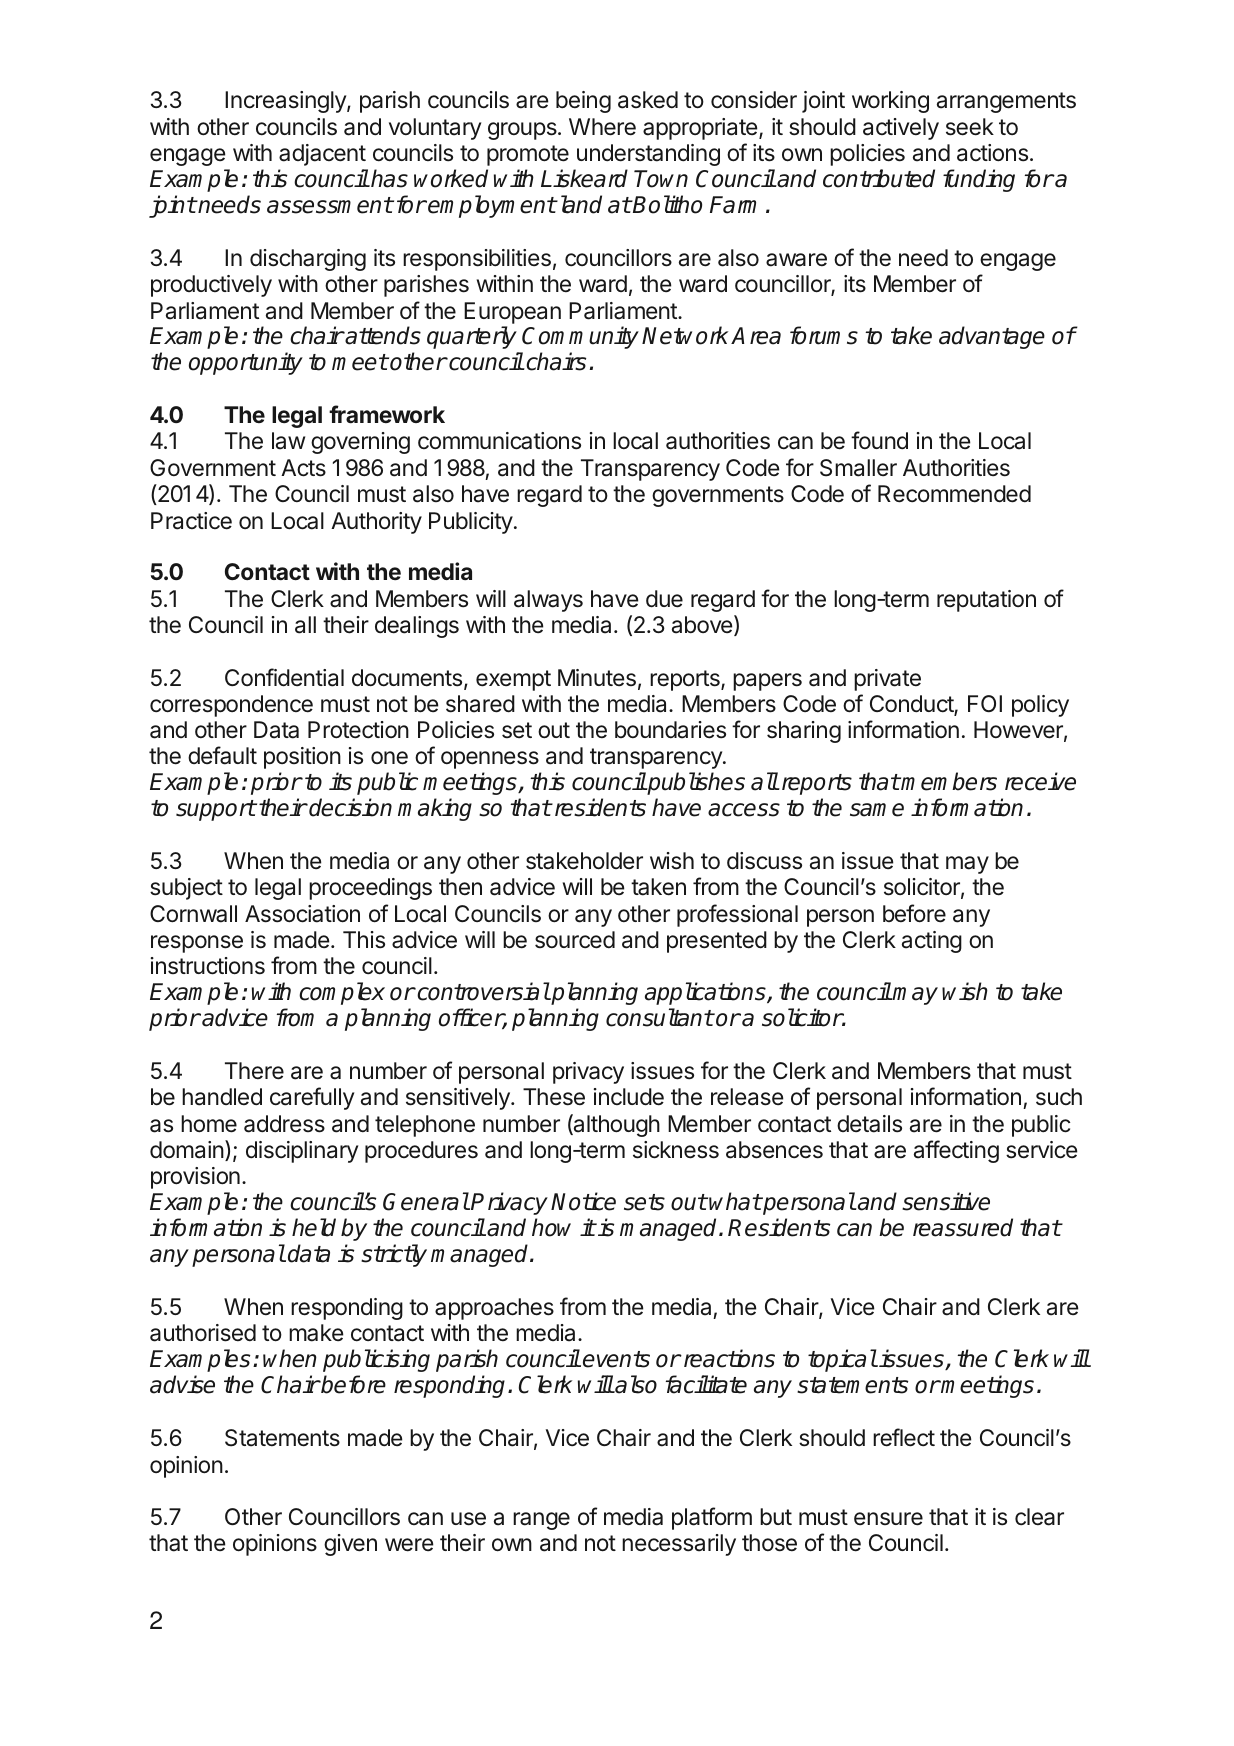 The height and width of the screenshot is (1746, 1234). What do you see at coordinates (350, 1545) in the screenshot?
I see `given` at bounding box center [350, 1545].
